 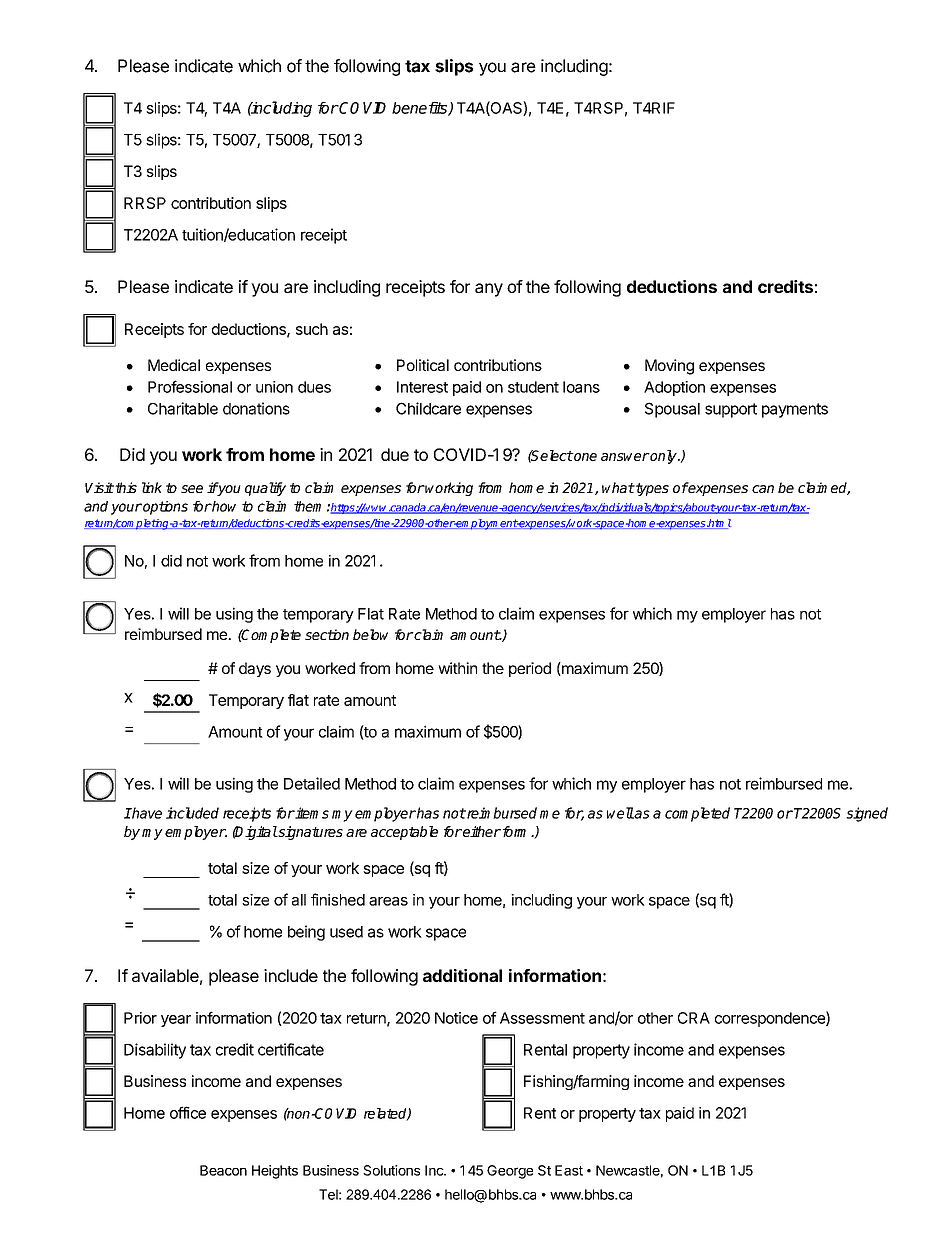 What do you see at coordinates (188, 1112) in the screenshot?
I see `office` at bounding box center [188, 1112].
